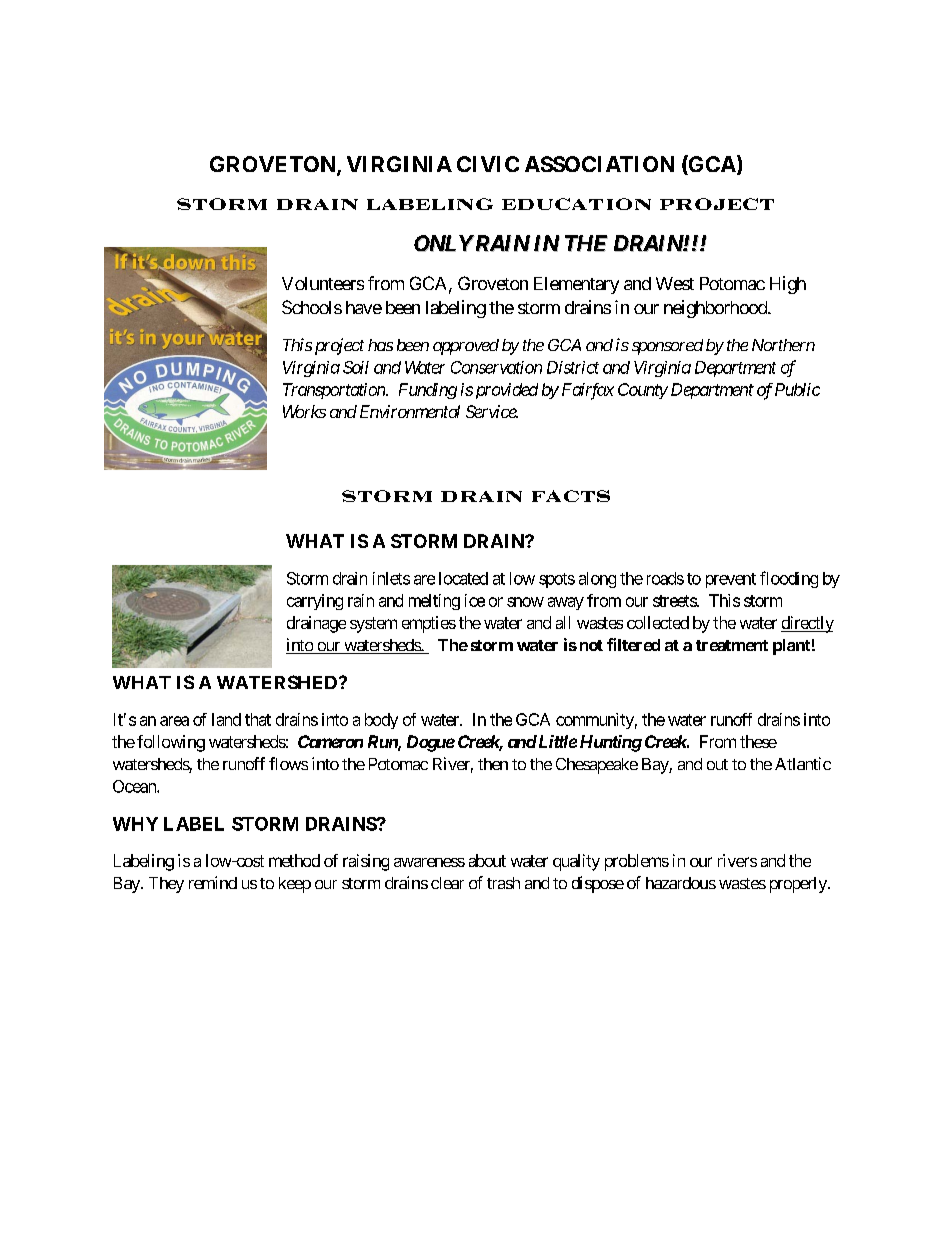 Image resolution: width=952 pixels, height=1233 pixels. Describe the element at coordinates (783, 345) in the screenshot. I see `Northern` at that location.
